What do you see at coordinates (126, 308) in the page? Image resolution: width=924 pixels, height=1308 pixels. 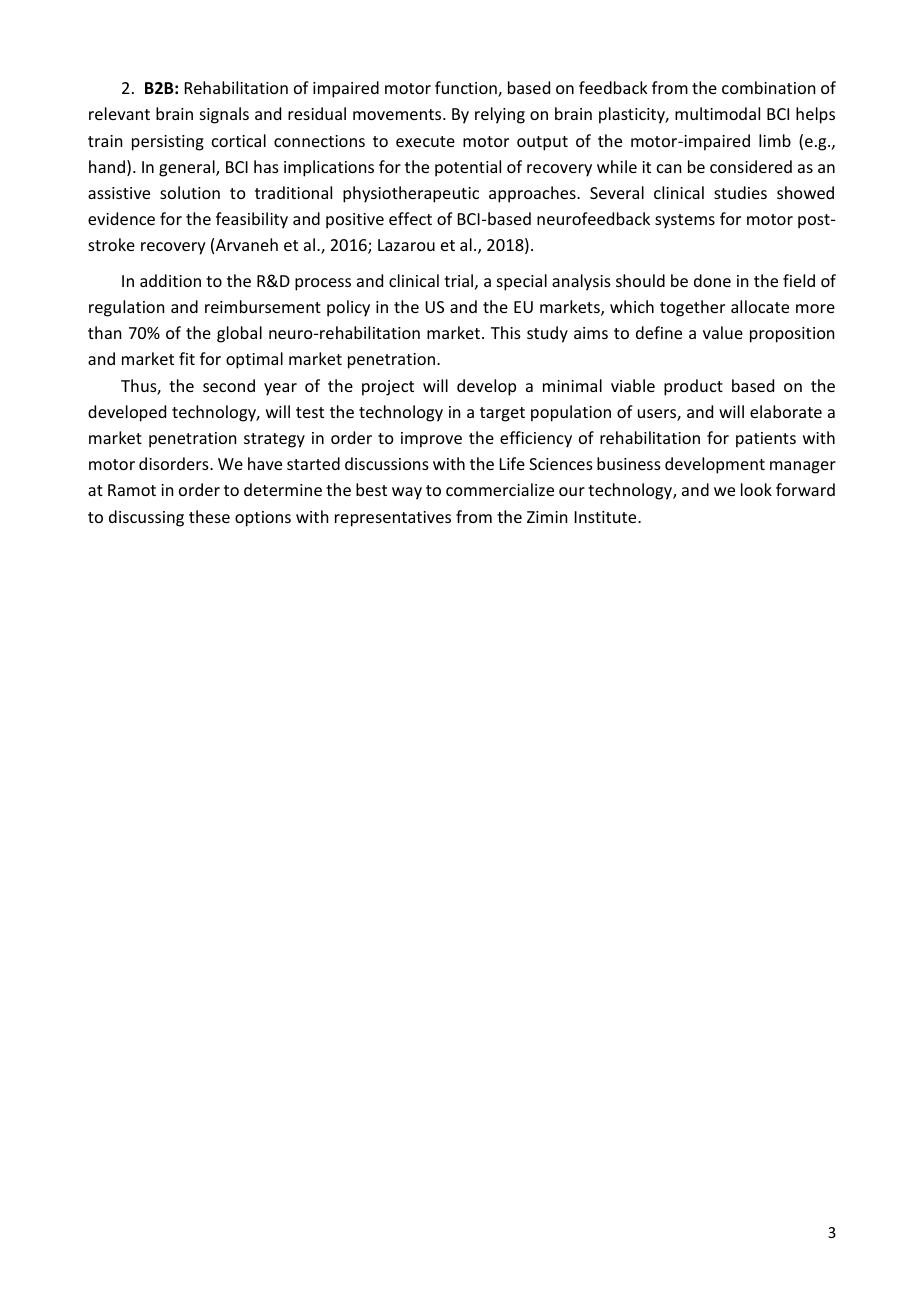 I see `regulation` at bounding box center [126, 308].
